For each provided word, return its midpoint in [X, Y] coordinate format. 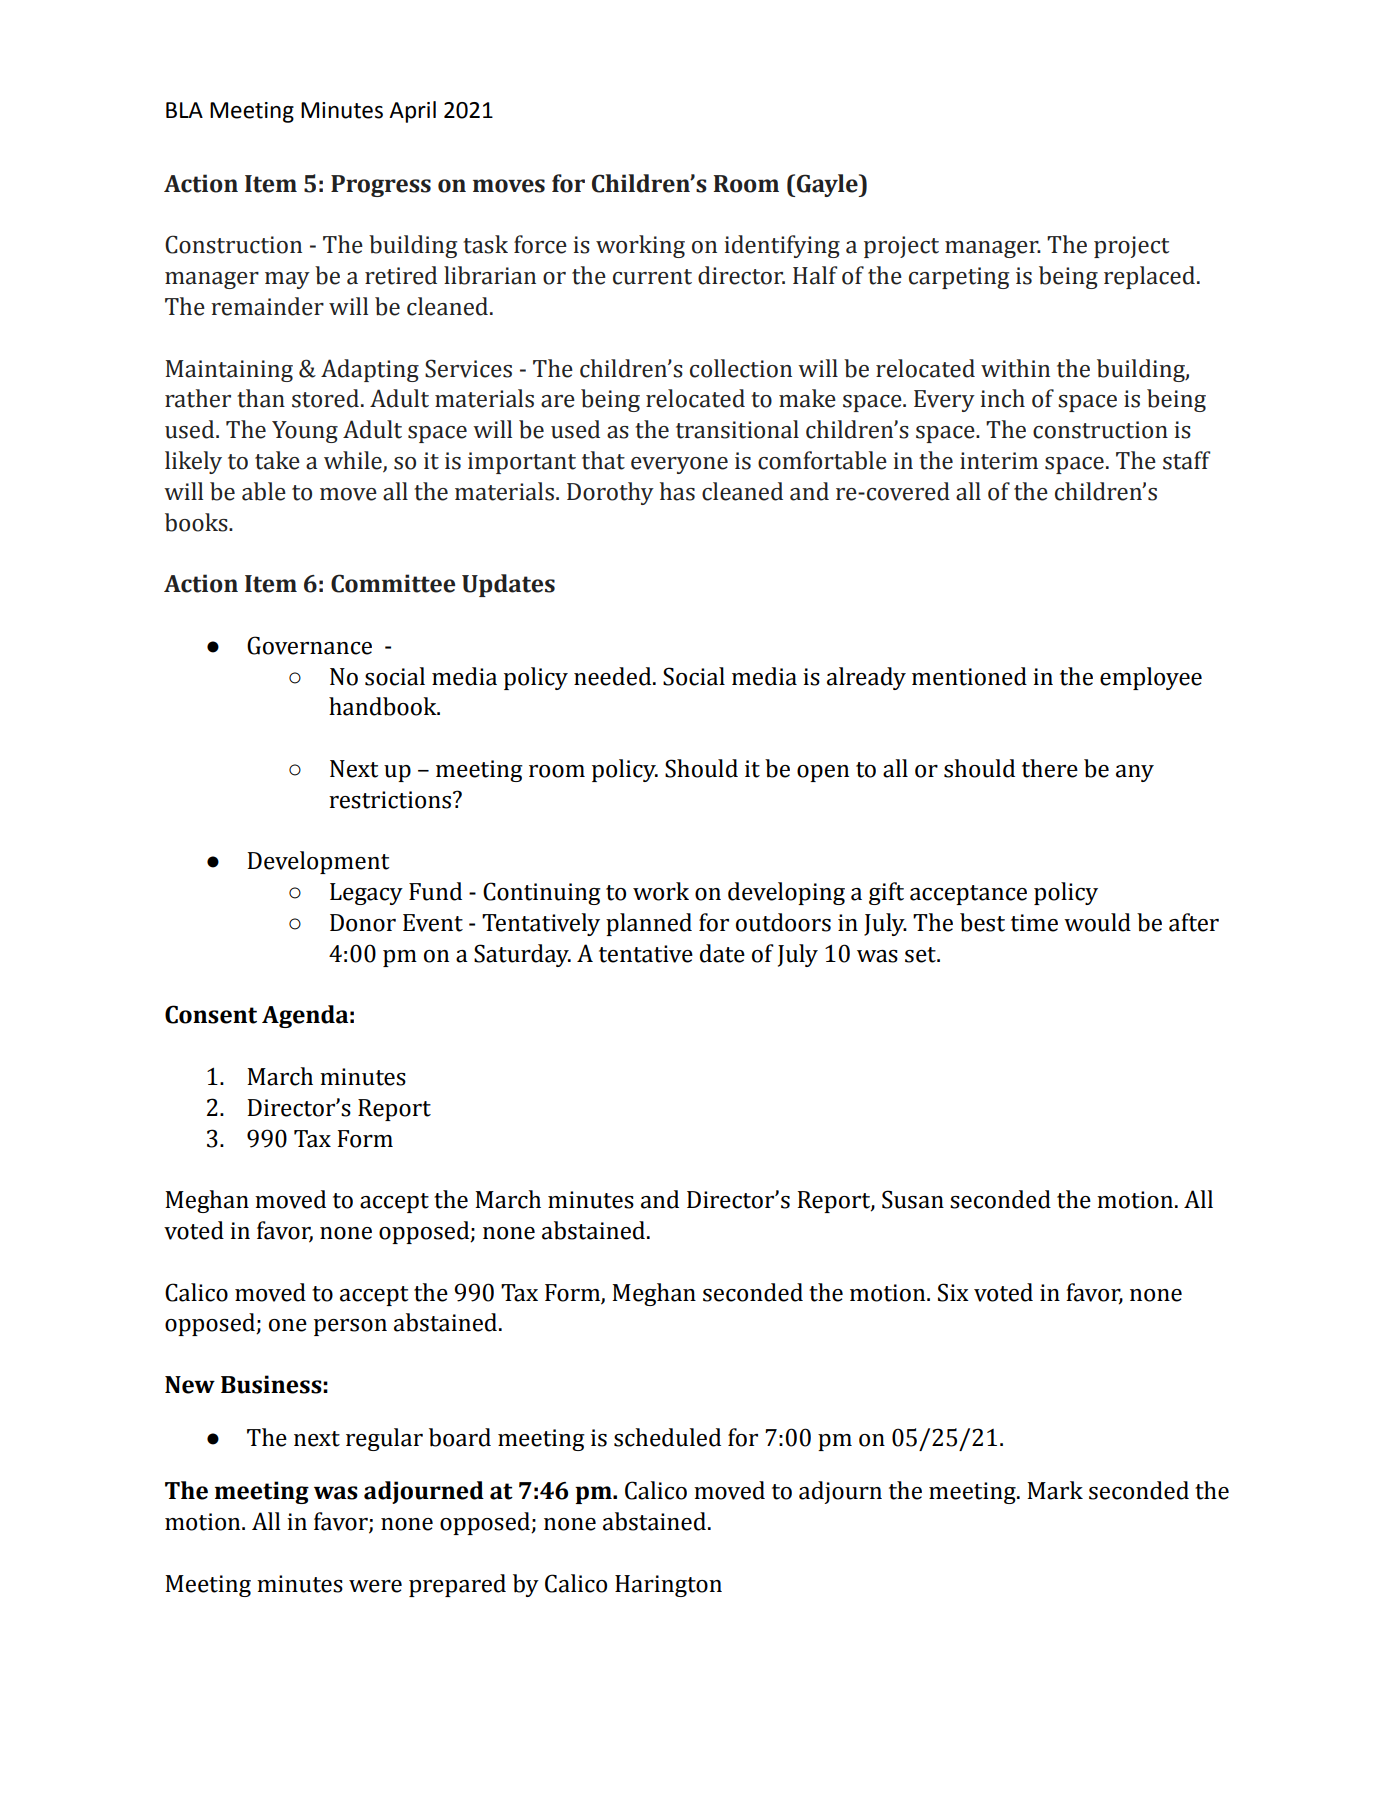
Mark [1055, 1490]
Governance [309, 645]
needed [614, 676]
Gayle [828, 185]
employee [1151, 678]
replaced [1149, 277]
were [375, 1586]
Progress [381, 186]
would [1097, 922]
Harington [668, 1586]
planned [649, 924]
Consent [211, 1014]
